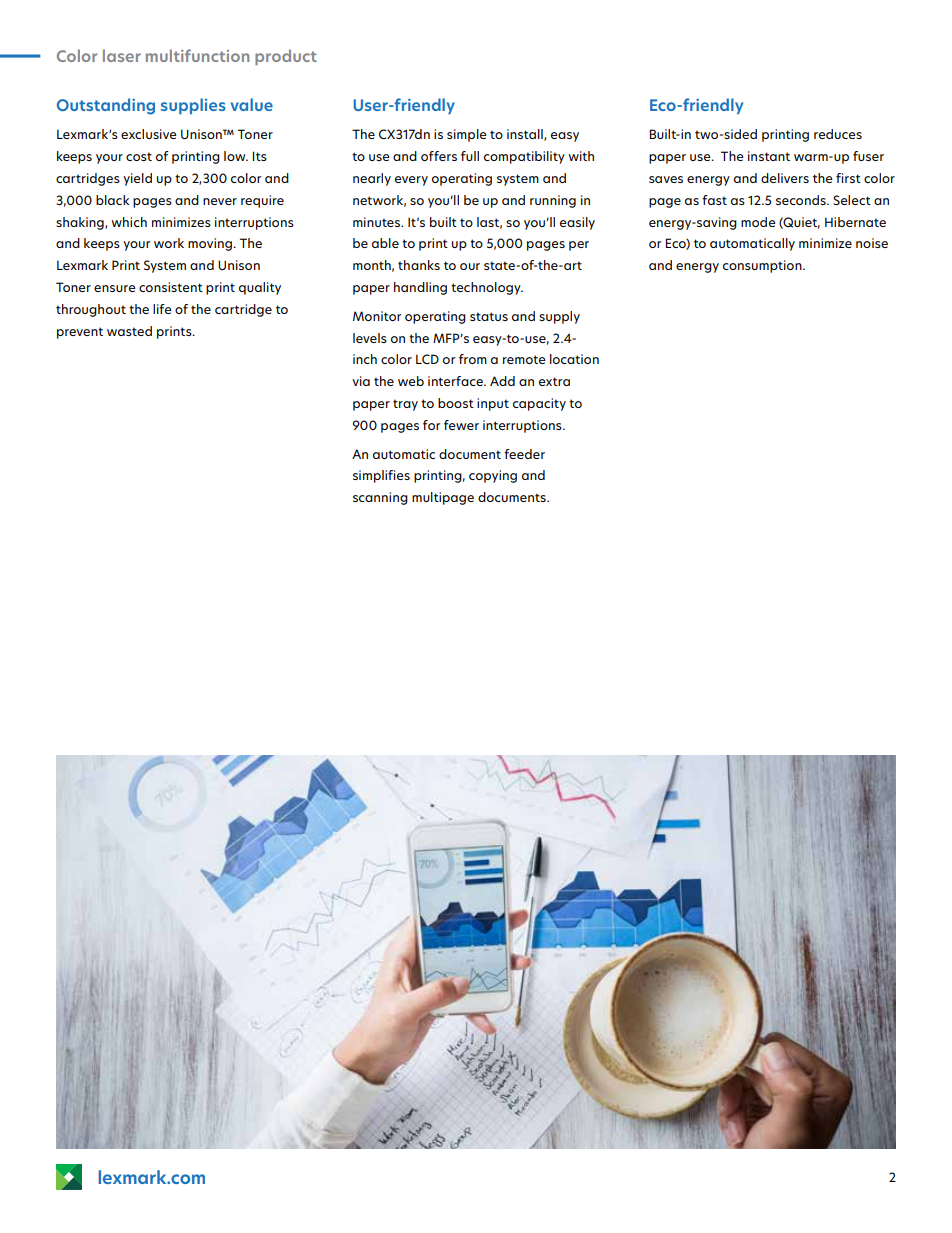 Image resolution: width=952 pixels, height=1233 pixels. What do you see at coordinates (574, 359) in the image?
I see `location` at bounding box center [574, 359].
